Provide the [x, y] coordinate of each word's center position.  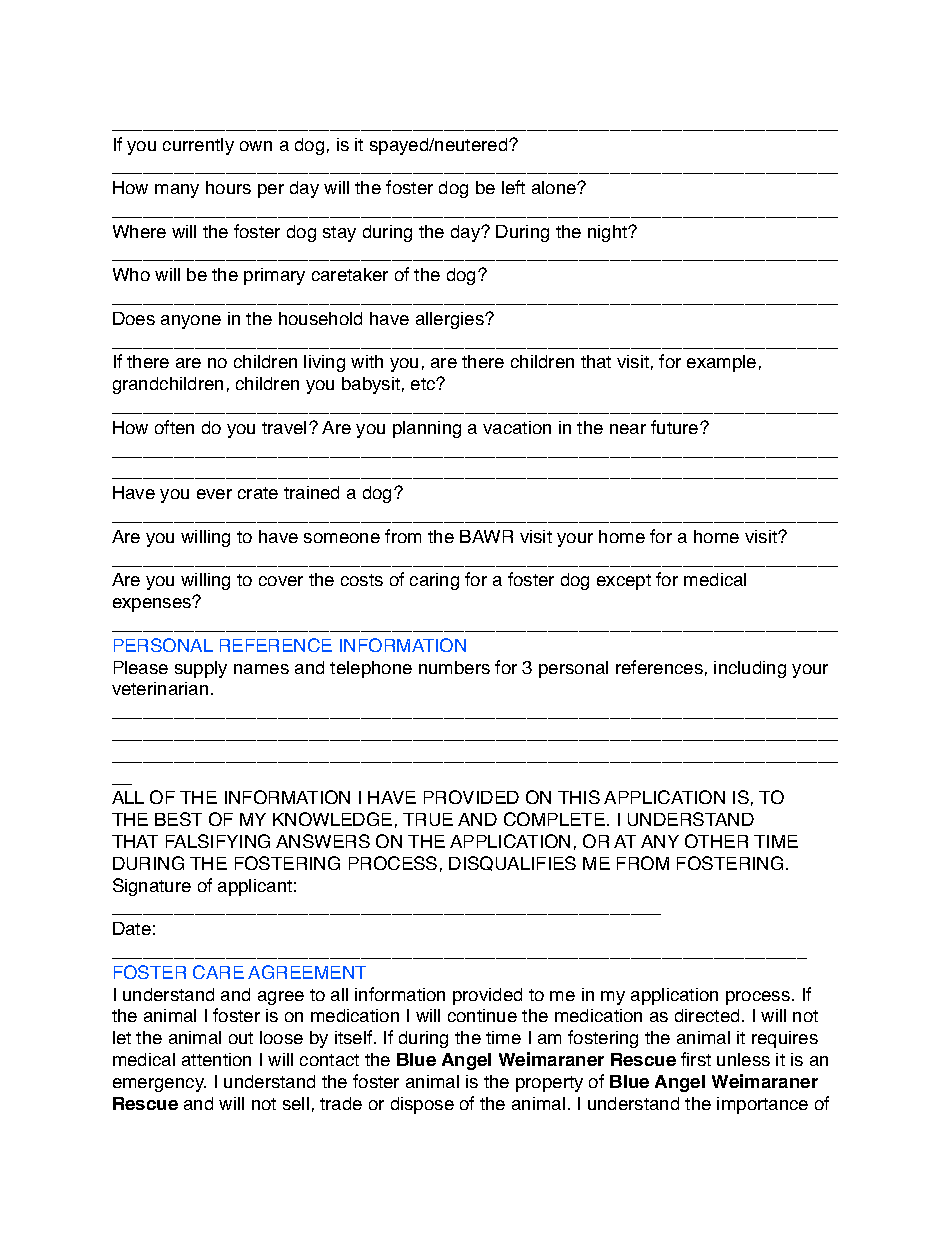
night [609, 233]
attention [216, 1059]
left [513, 187]
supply [201, 669]
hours [228, 187]
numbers [454, 667]
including [750, 669]
